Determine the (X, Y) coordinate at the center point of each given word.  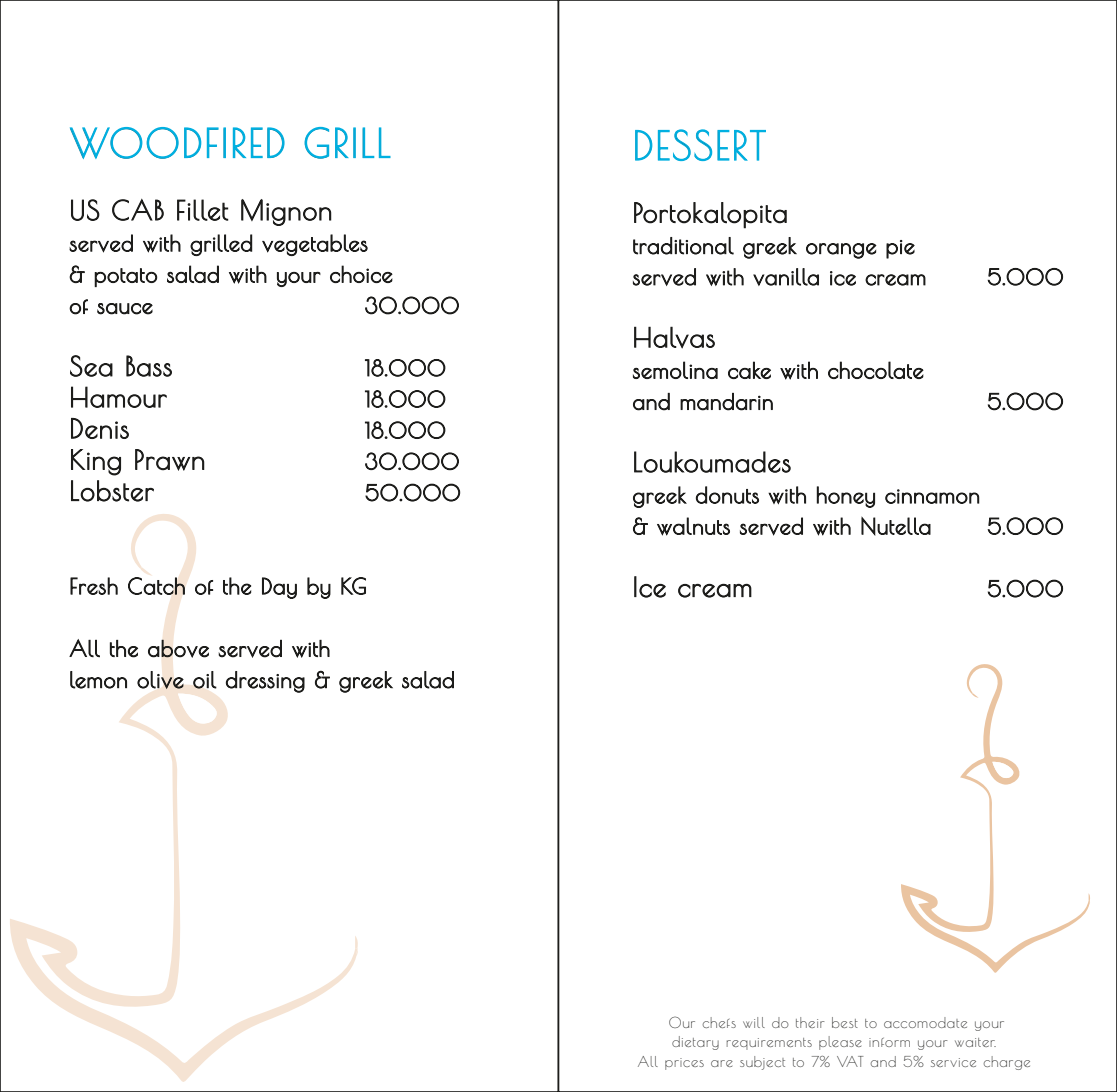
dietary (695, 1043)
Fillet (203, 210)
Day (279, 588)
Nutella (896, 526)
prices (684, 1064)
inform (889, 1042)
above (178, 648)
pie (900, 249)
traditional (683, 246)
